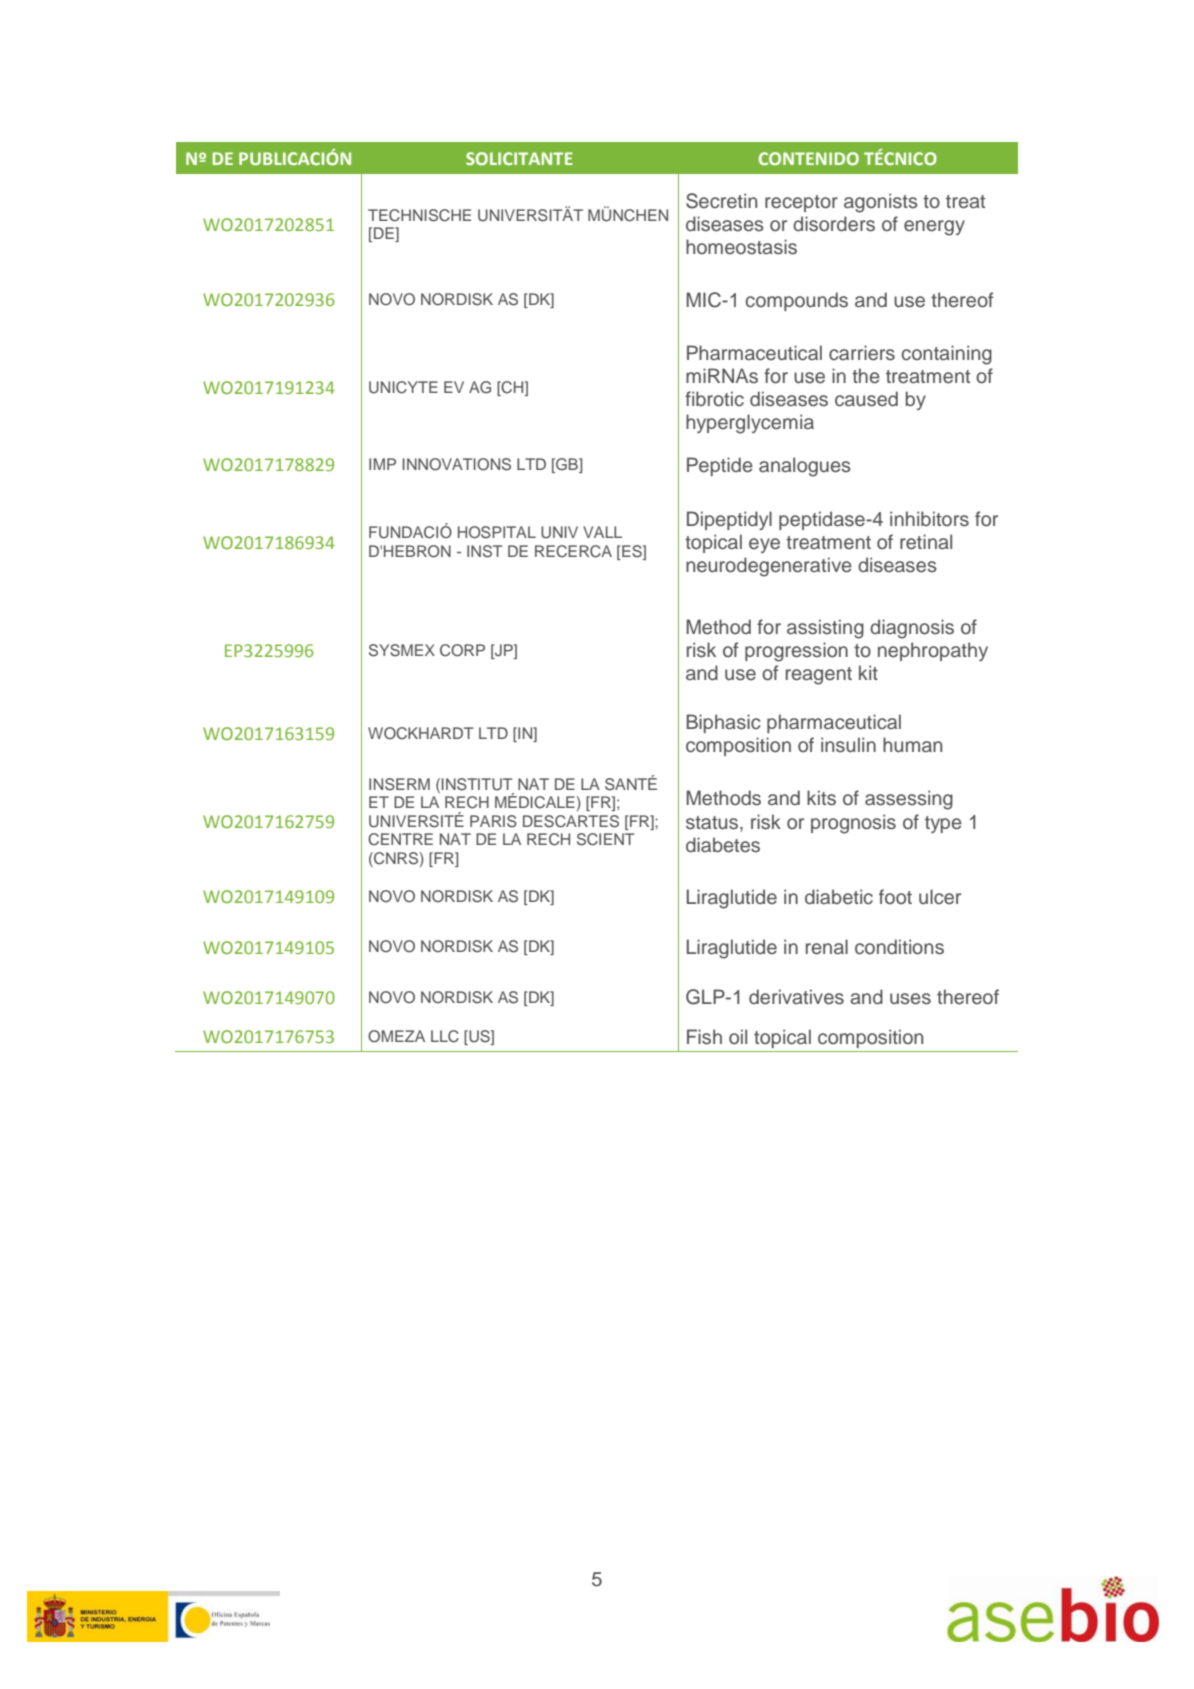 This screenshot has width=1194, height=1689. What do you see at coordinates (419, 215) in the screenshot?
I see `TECHNISCHE` at bounding box center [419, 215].
